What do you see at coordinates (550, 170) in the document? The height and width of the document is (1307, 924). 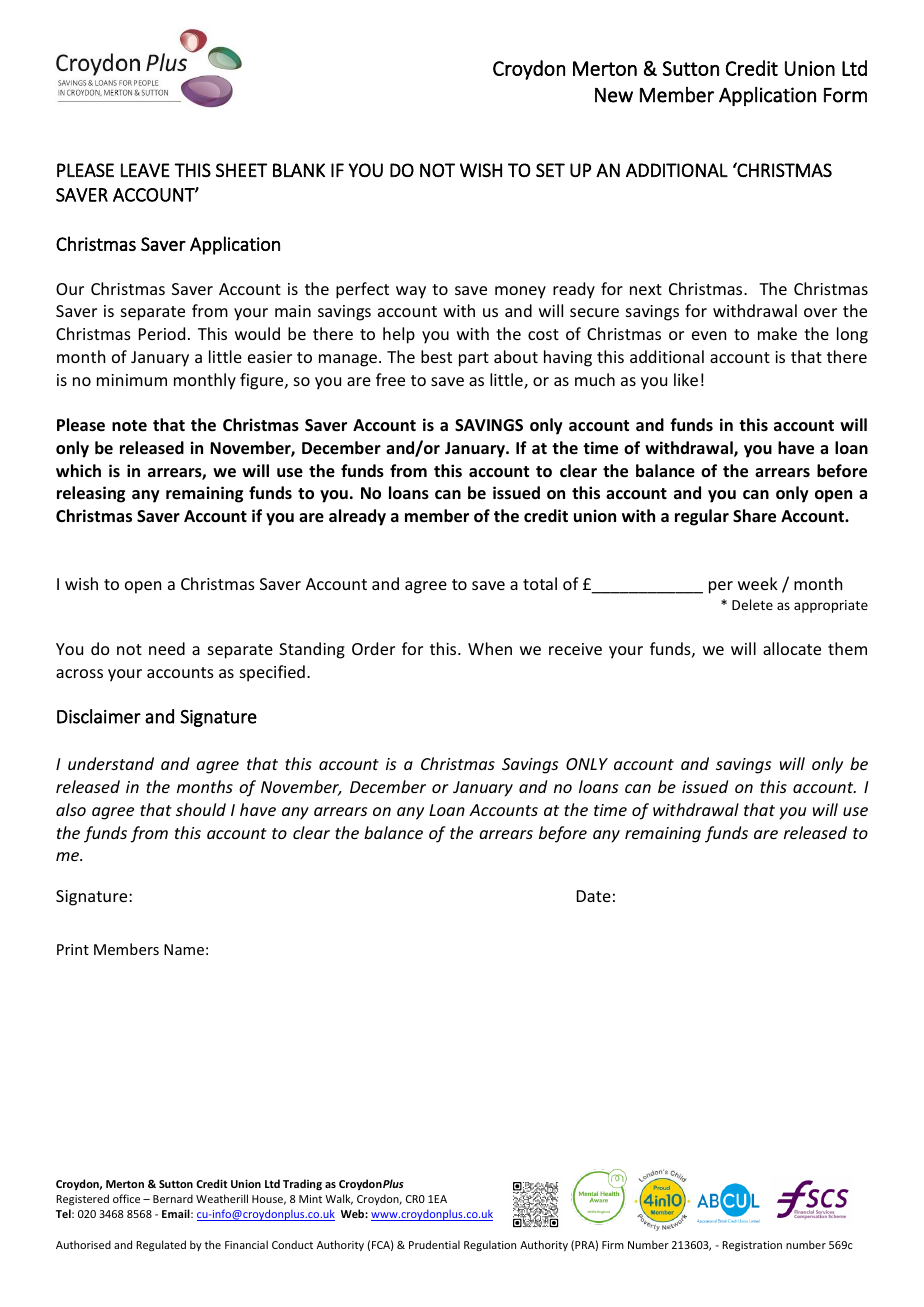 I see `SET` at bounding box center [550, 170].
